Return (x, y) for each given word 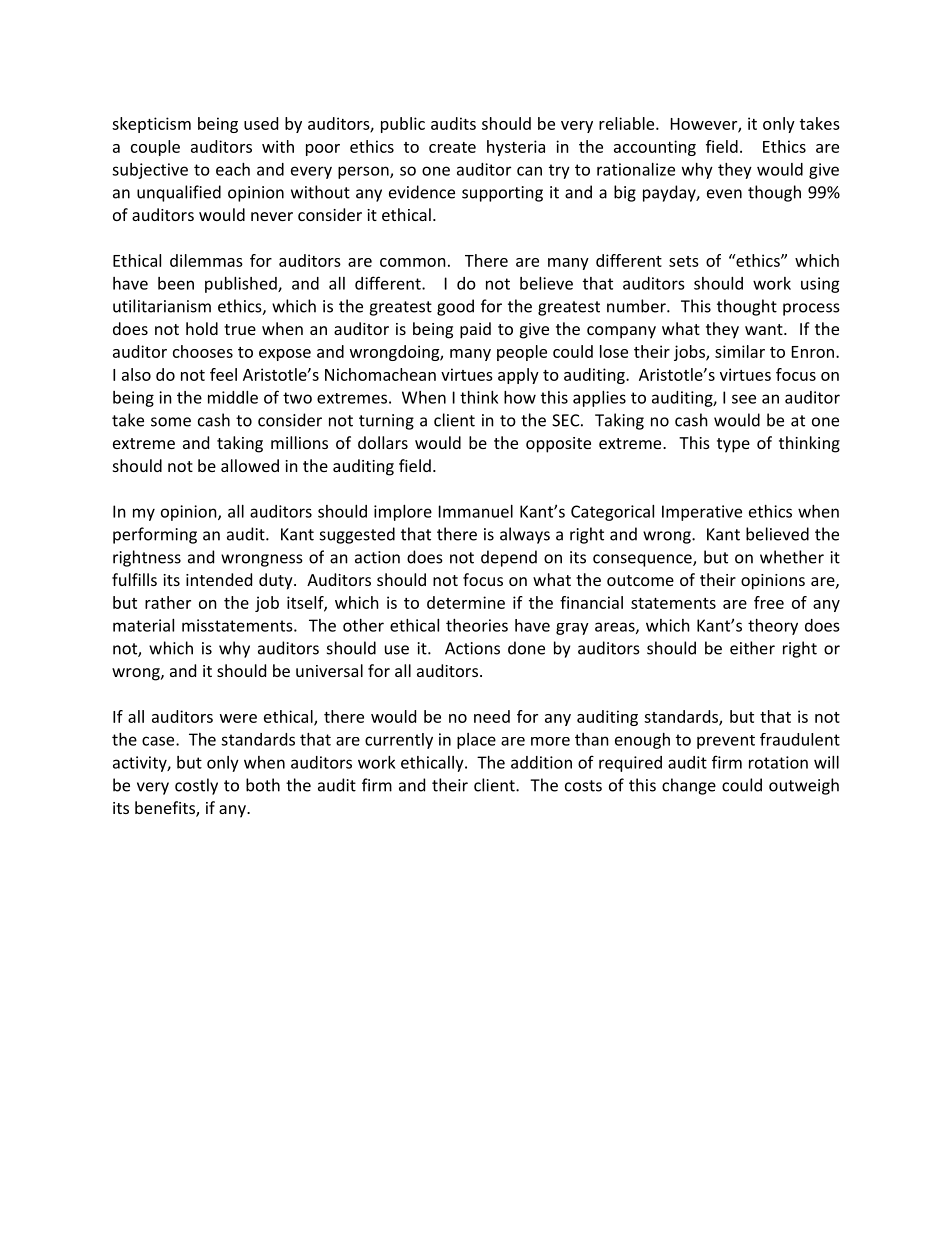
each (233, 169)
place (476, 741)
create (452, 147)
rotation (778, 762)
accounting (655, 148)
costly (196, 786)
